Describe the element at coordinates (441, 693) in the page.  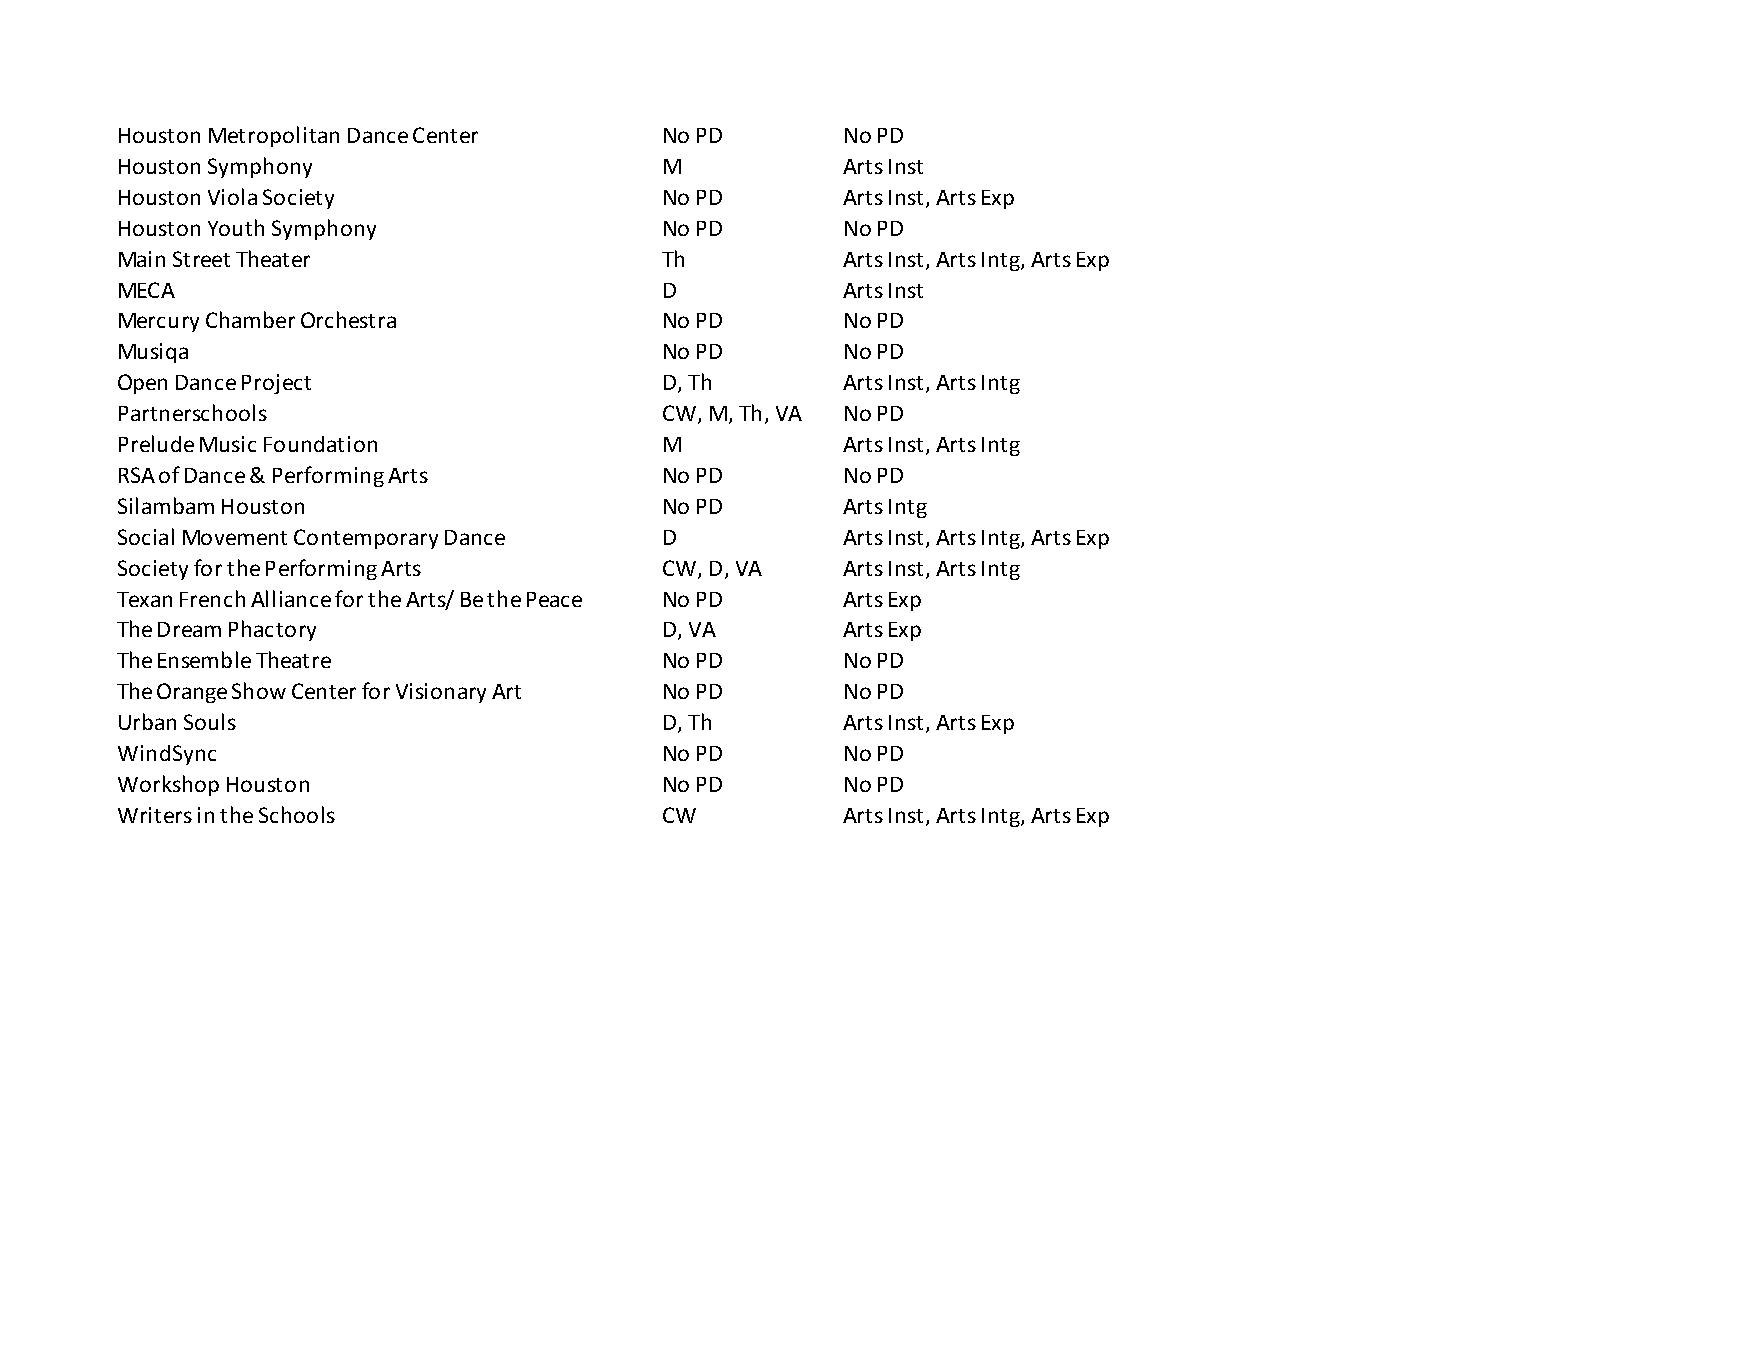
I see `Visionary` at that location.
